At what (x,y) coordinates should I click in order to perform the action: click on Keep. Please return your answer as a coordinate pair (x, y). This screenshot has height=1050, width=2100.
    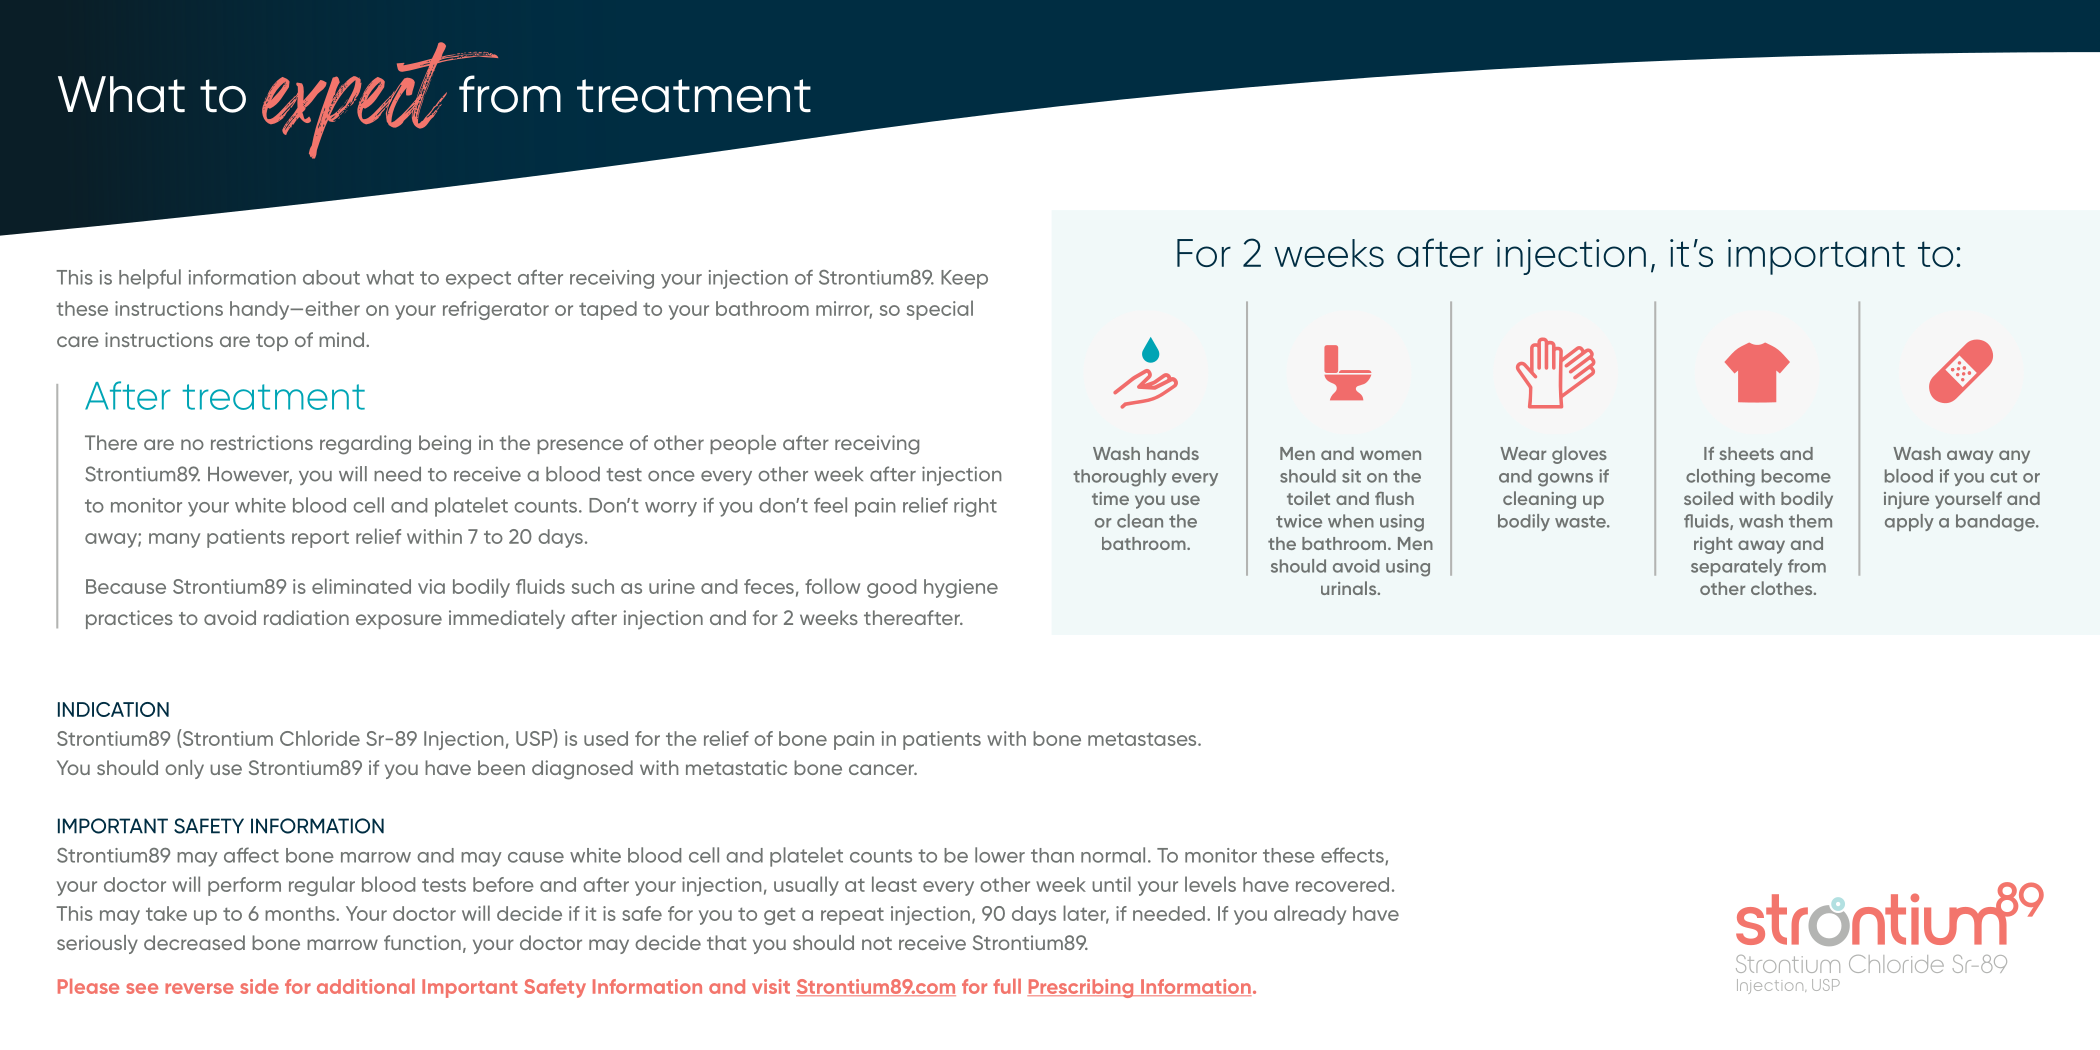
    Looking at the image, I should click on (964, 279).
